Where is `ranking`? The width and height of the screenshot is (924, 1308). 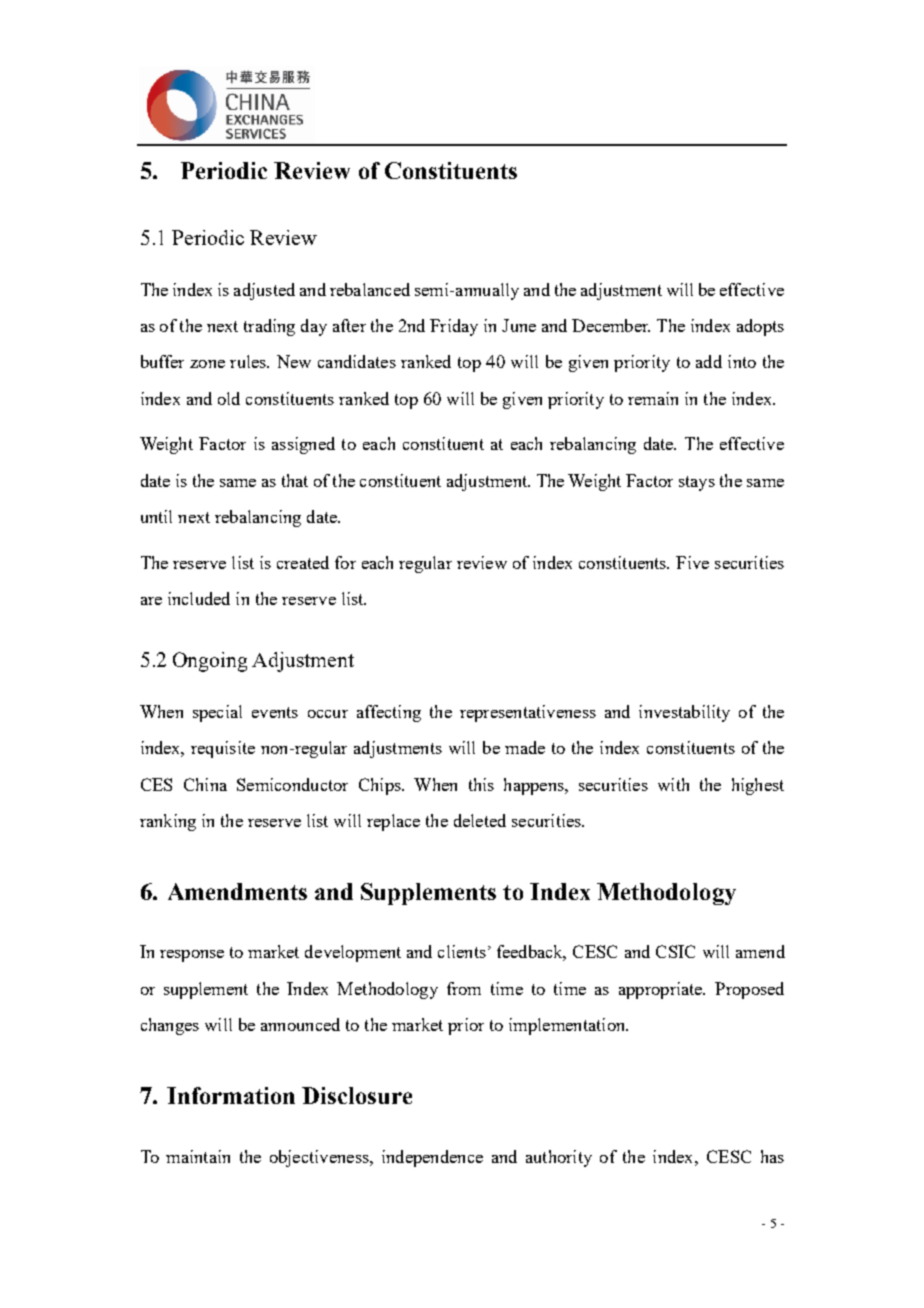 ranking is located at coordinates (168, 822).
